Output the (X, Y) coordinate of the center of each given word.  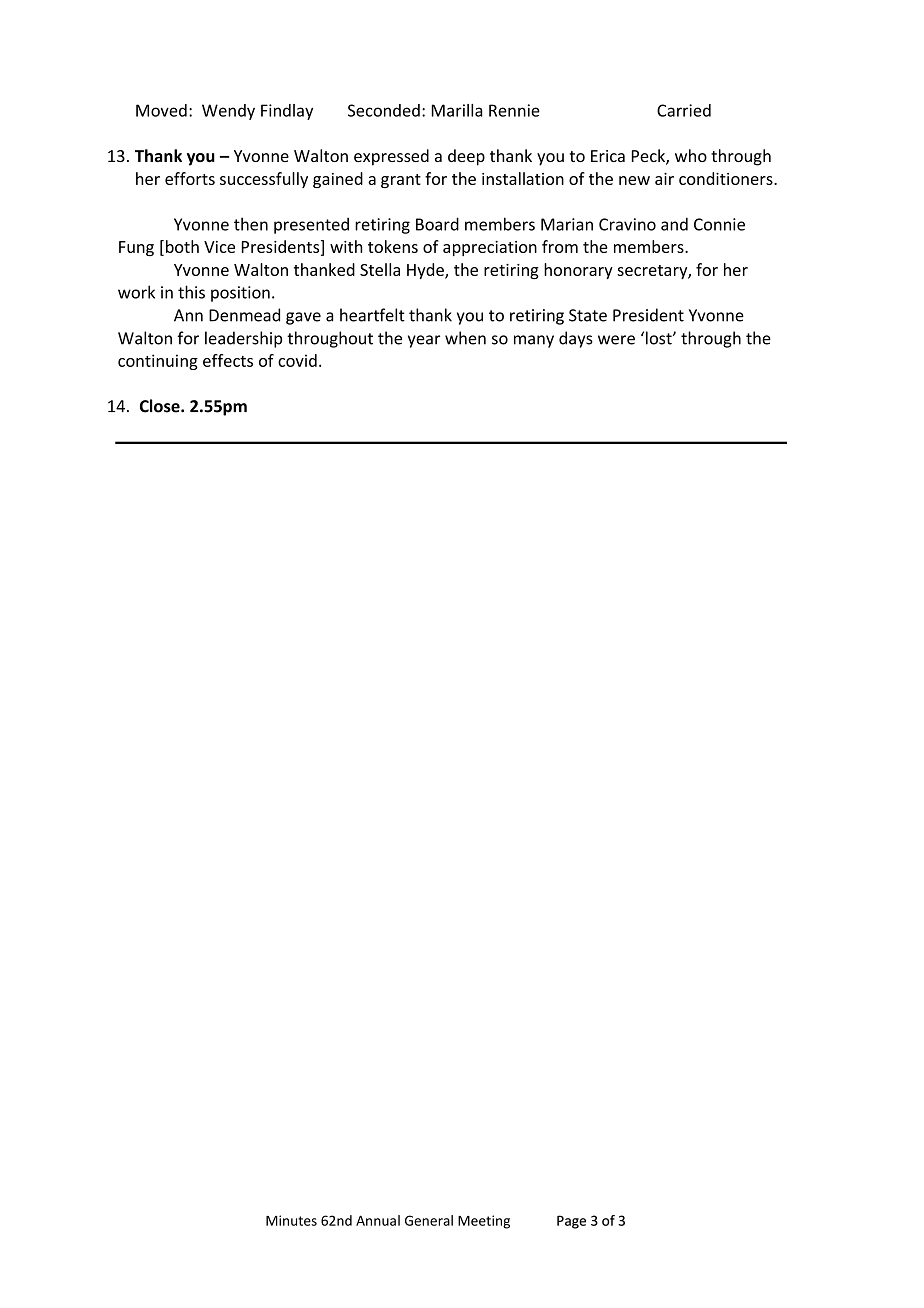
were (616, 340)
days (576, 339)
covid (297, 360)
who (691, 155)
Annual (378, 1220)
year (424, 341)
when (465, 338)
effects (228, 360)
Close (161, 406)
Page (571, 1222)
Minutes (291, 1220)
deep (466, 157)
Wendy (228, 112)
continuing (158, 362)
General (429, 1220)
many (534, 341)
